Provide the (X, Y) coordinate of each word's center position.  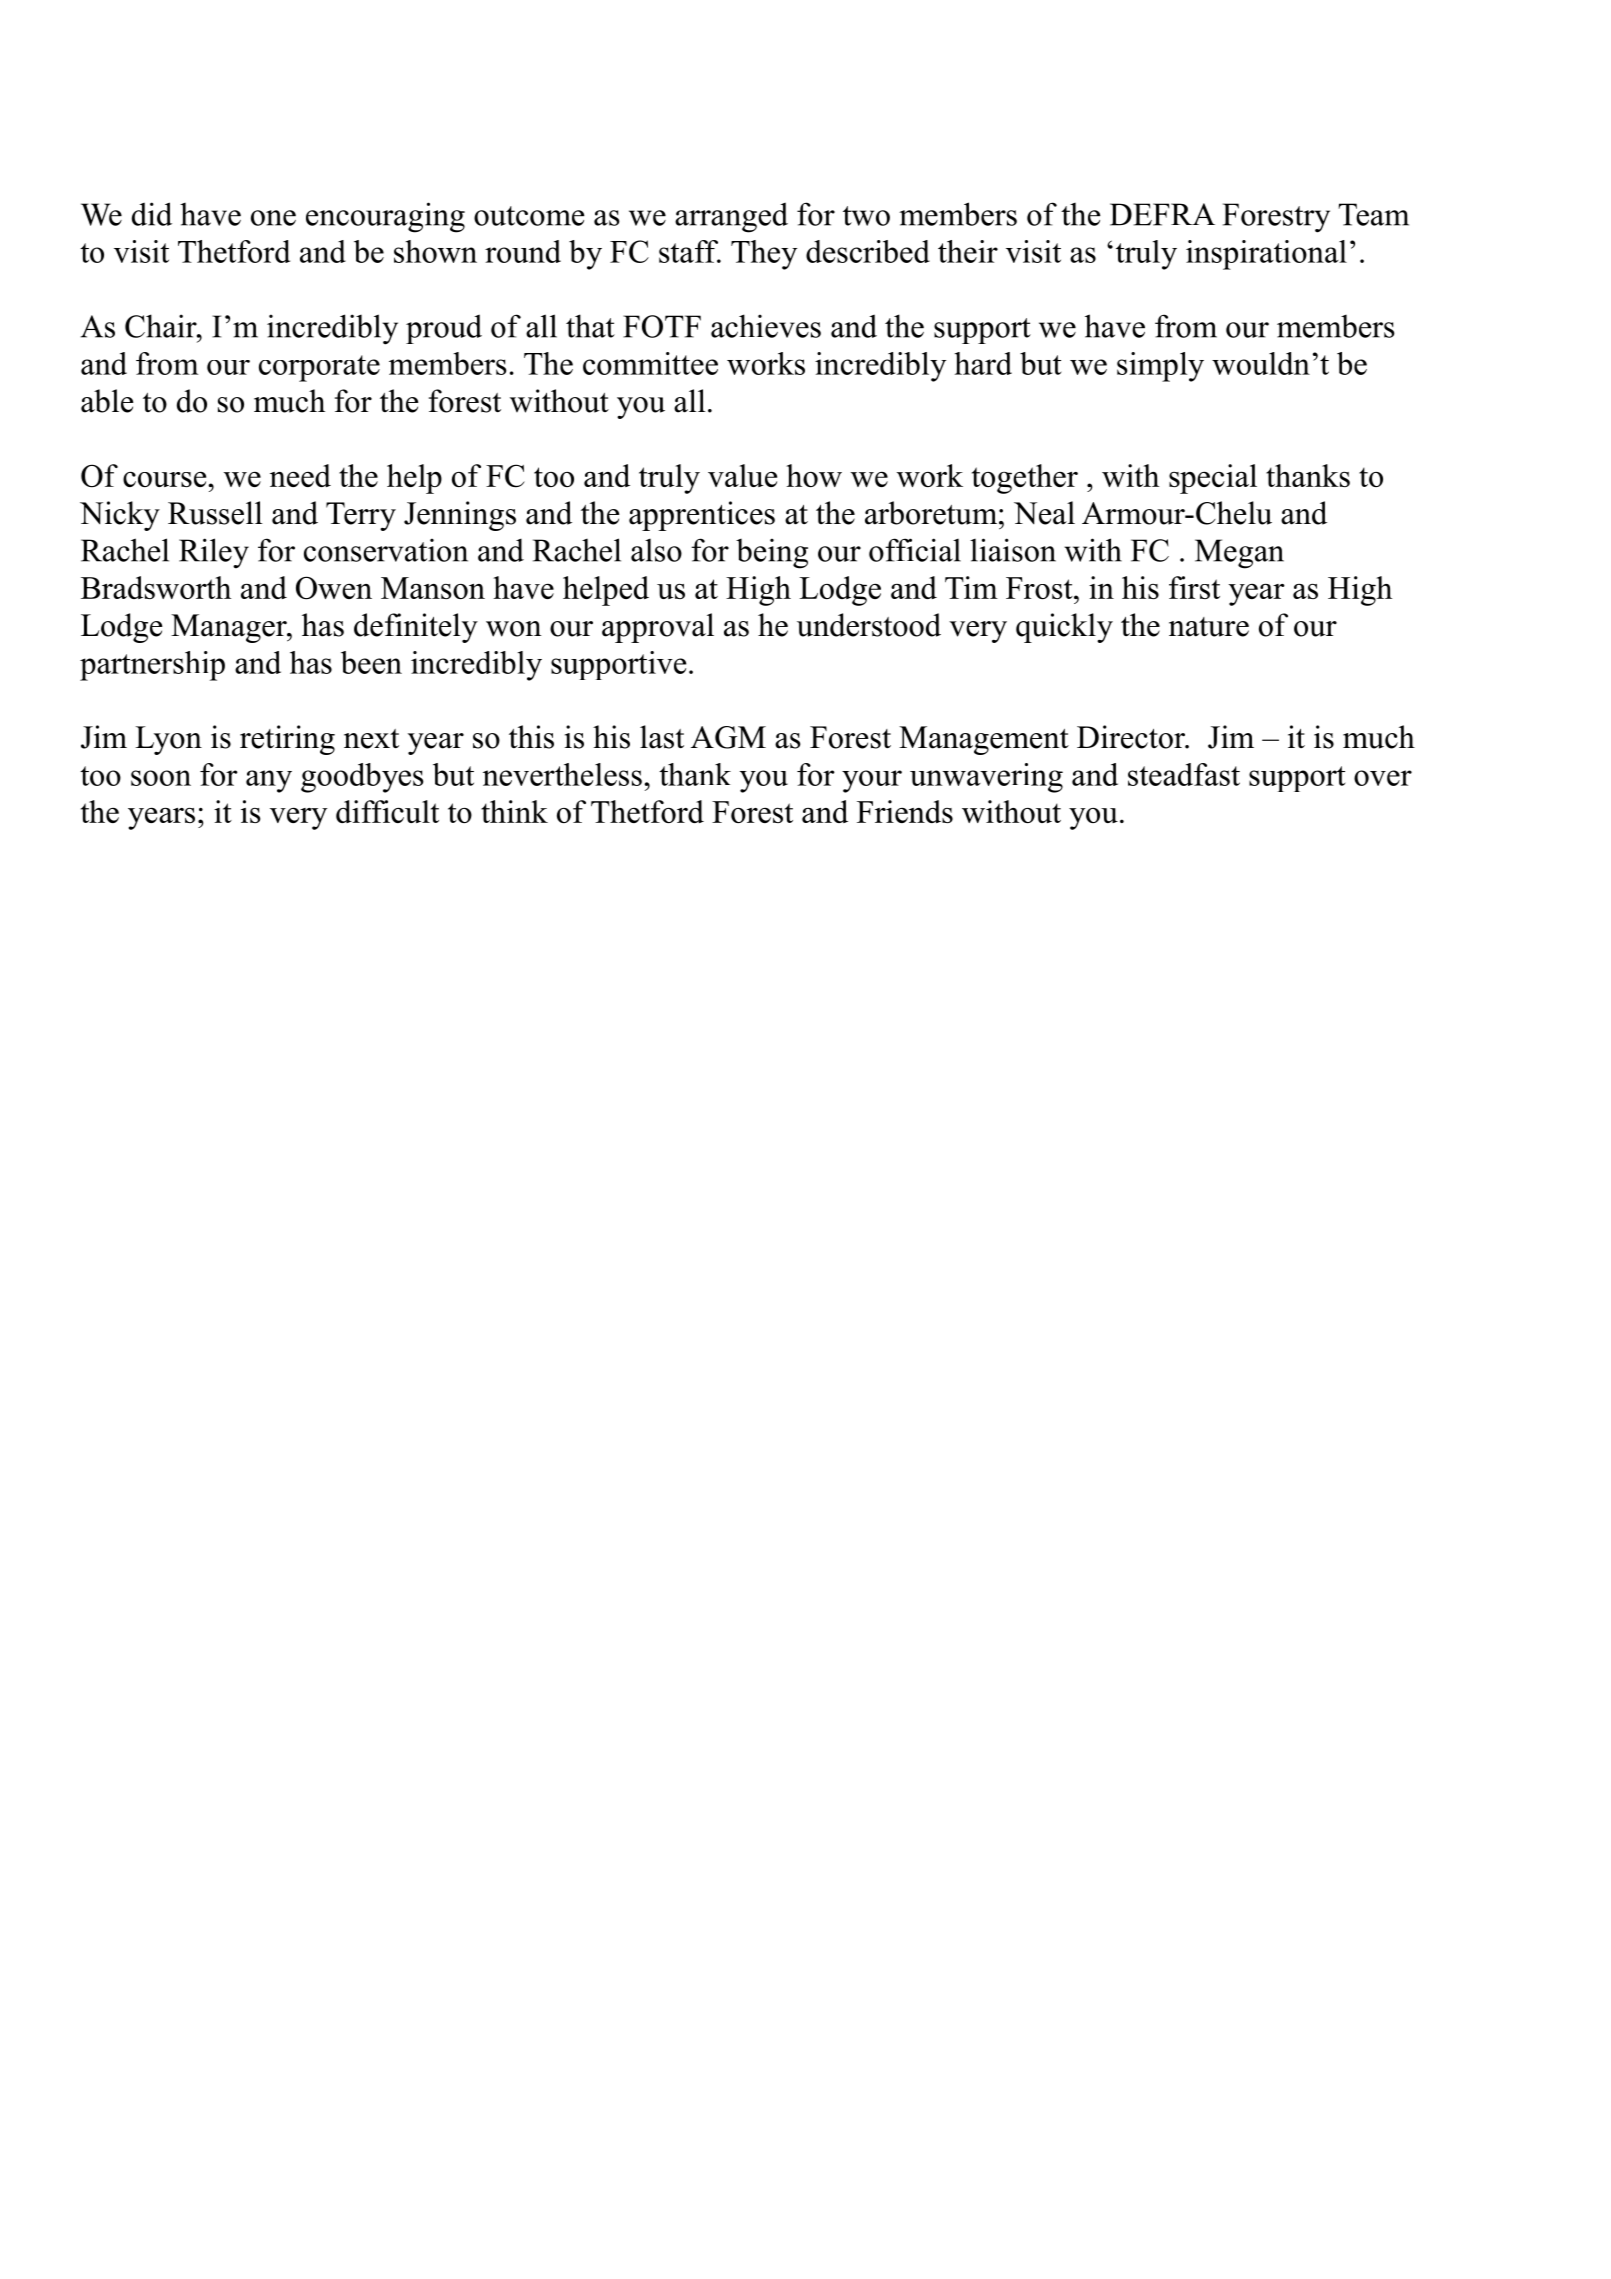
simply (1160, 367)
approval (658, 628)
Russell (215, 513)
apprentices (702, 516)
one (273, 218)
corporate (319, 368)
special (1213, 479)
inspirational (1266, 255)
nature (1209, 627)
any (269, 781)
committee (650, 363)
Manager (230, 628)
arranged (731, 217)
